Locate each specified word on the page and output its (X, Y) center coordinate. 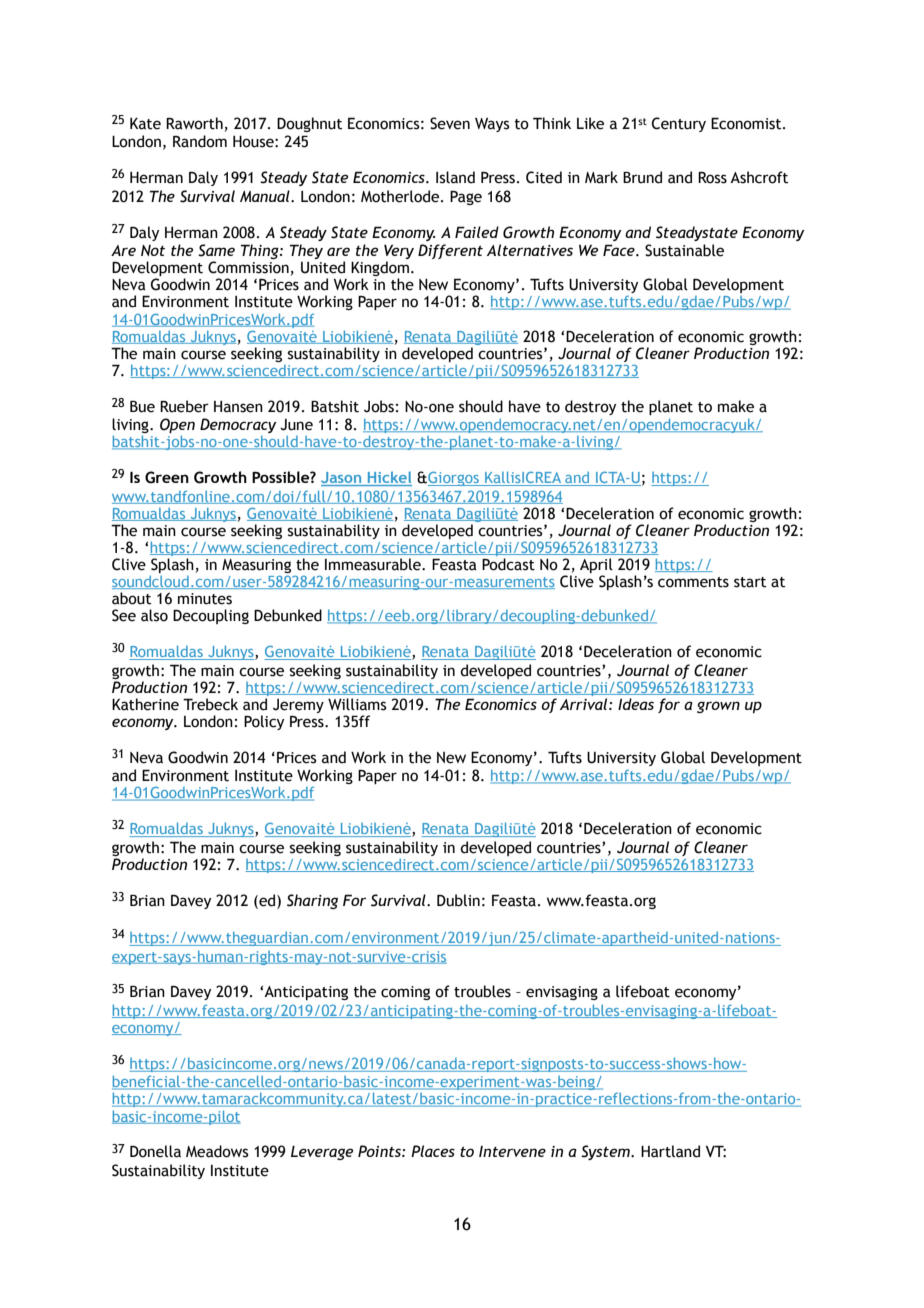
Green (167, 477)
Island (455, 177)
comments (693, 582)
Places (433, 1151)
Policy (264, 722)
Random (200, 141)
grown (718, 707)
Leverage (322, 1153)
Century (679, 124)
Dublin (458, 900)
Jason (342, 479)
